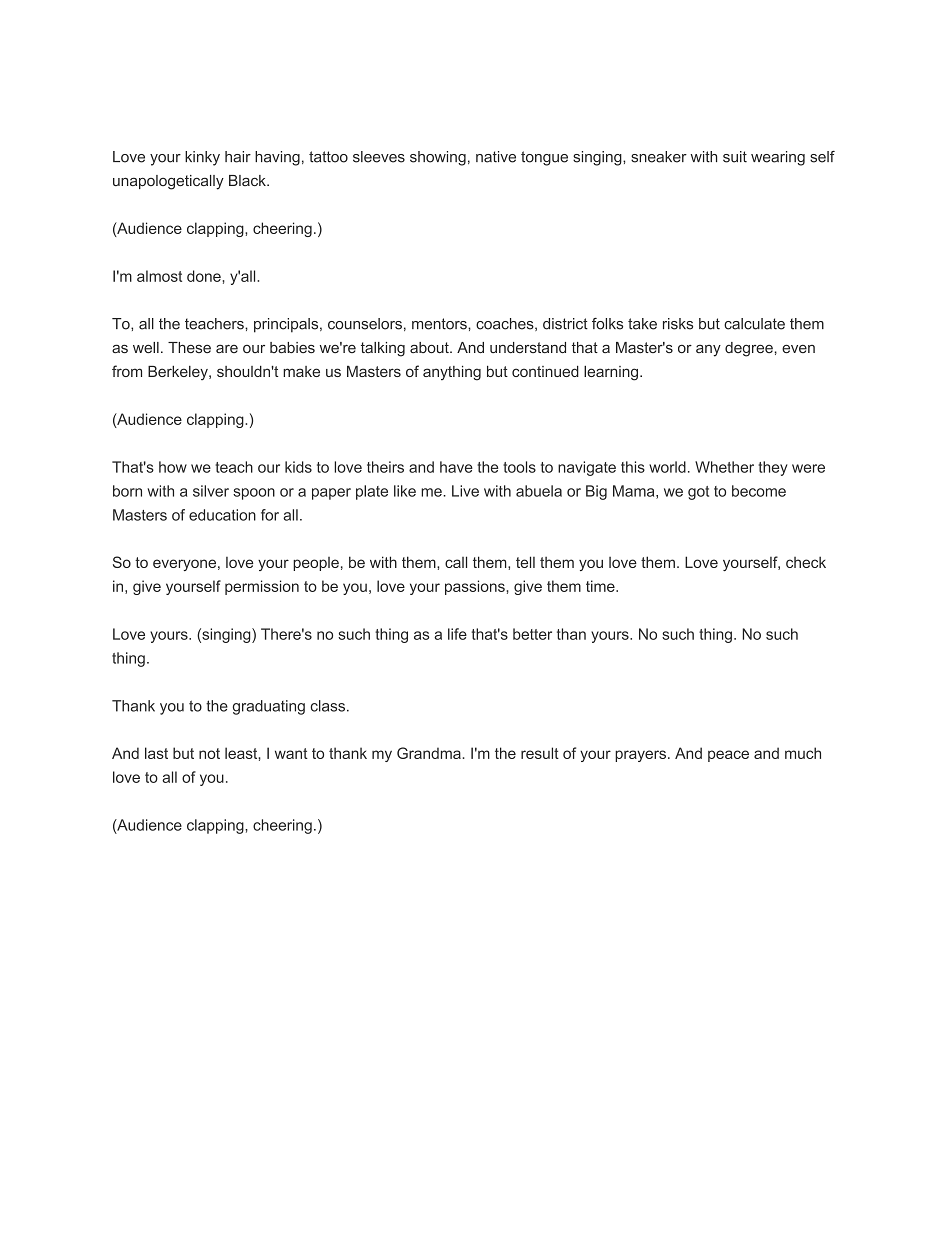  Describe the element at coordinates (735, 157) in the page. I see `suit` at that location.
